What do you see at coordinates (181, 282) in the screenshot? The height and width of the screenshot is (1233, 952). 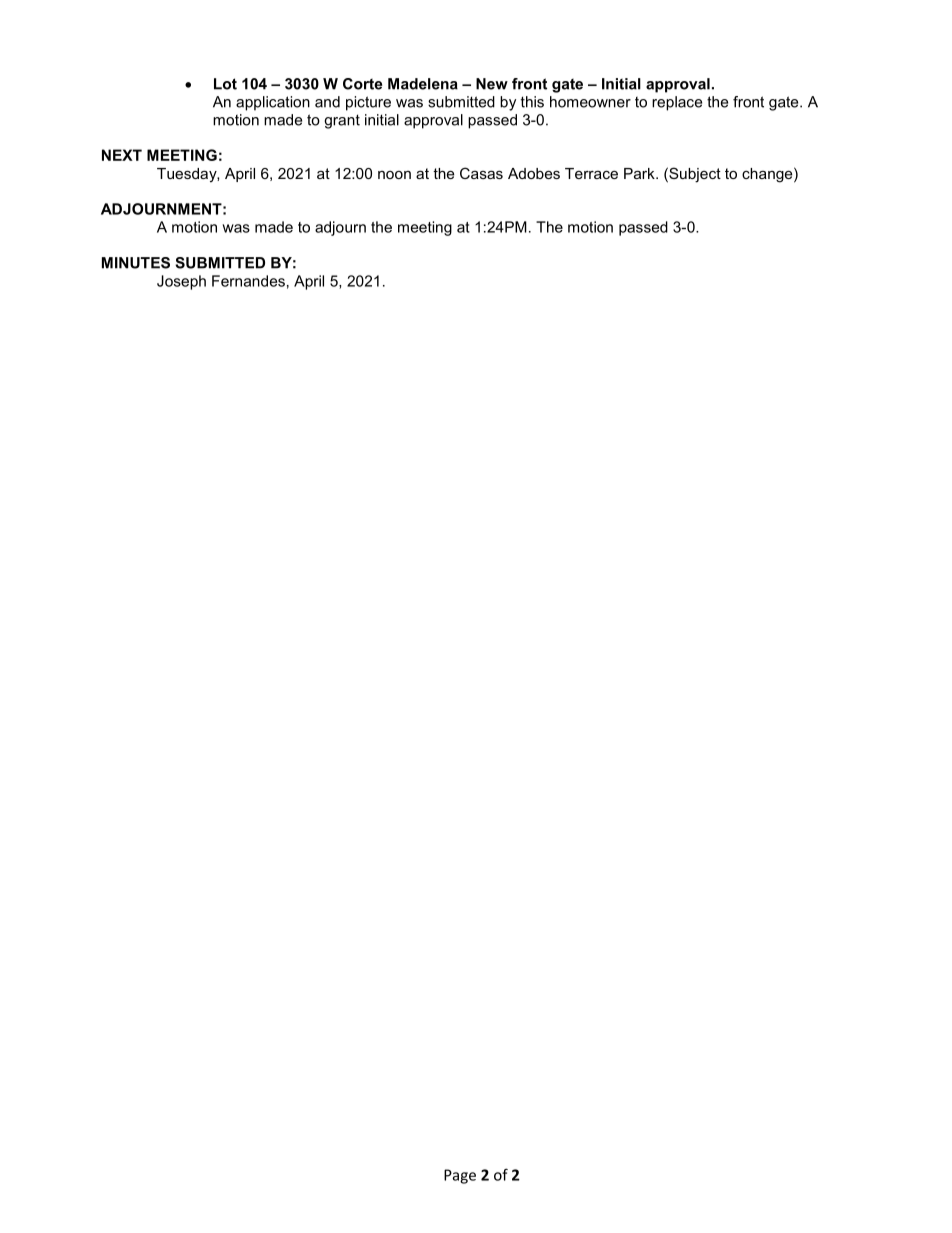 I see `Joseph` at bounding box center [181, 282].
